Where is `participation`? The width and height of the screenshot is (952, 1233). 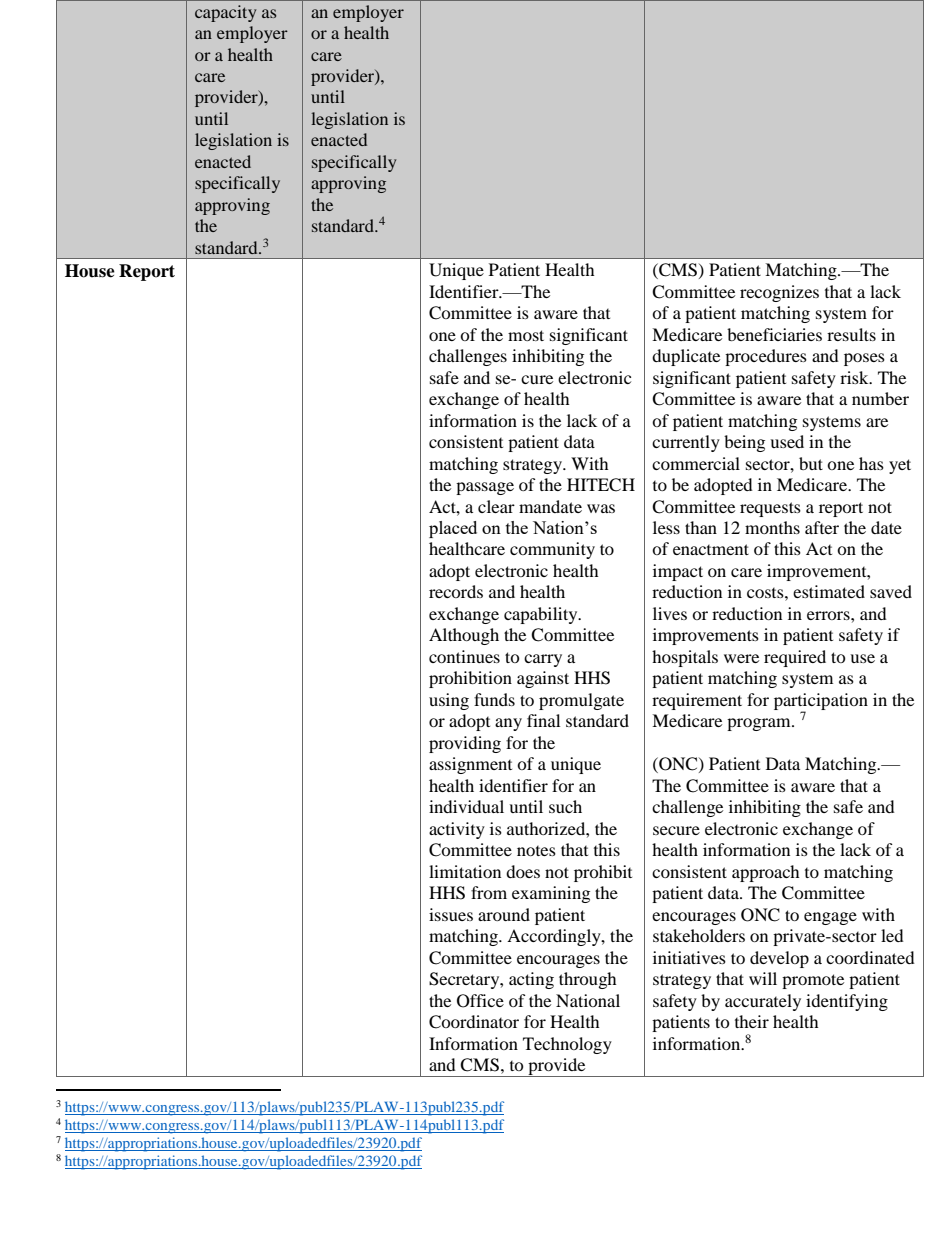 participation is located at coordinates (821, 702).
